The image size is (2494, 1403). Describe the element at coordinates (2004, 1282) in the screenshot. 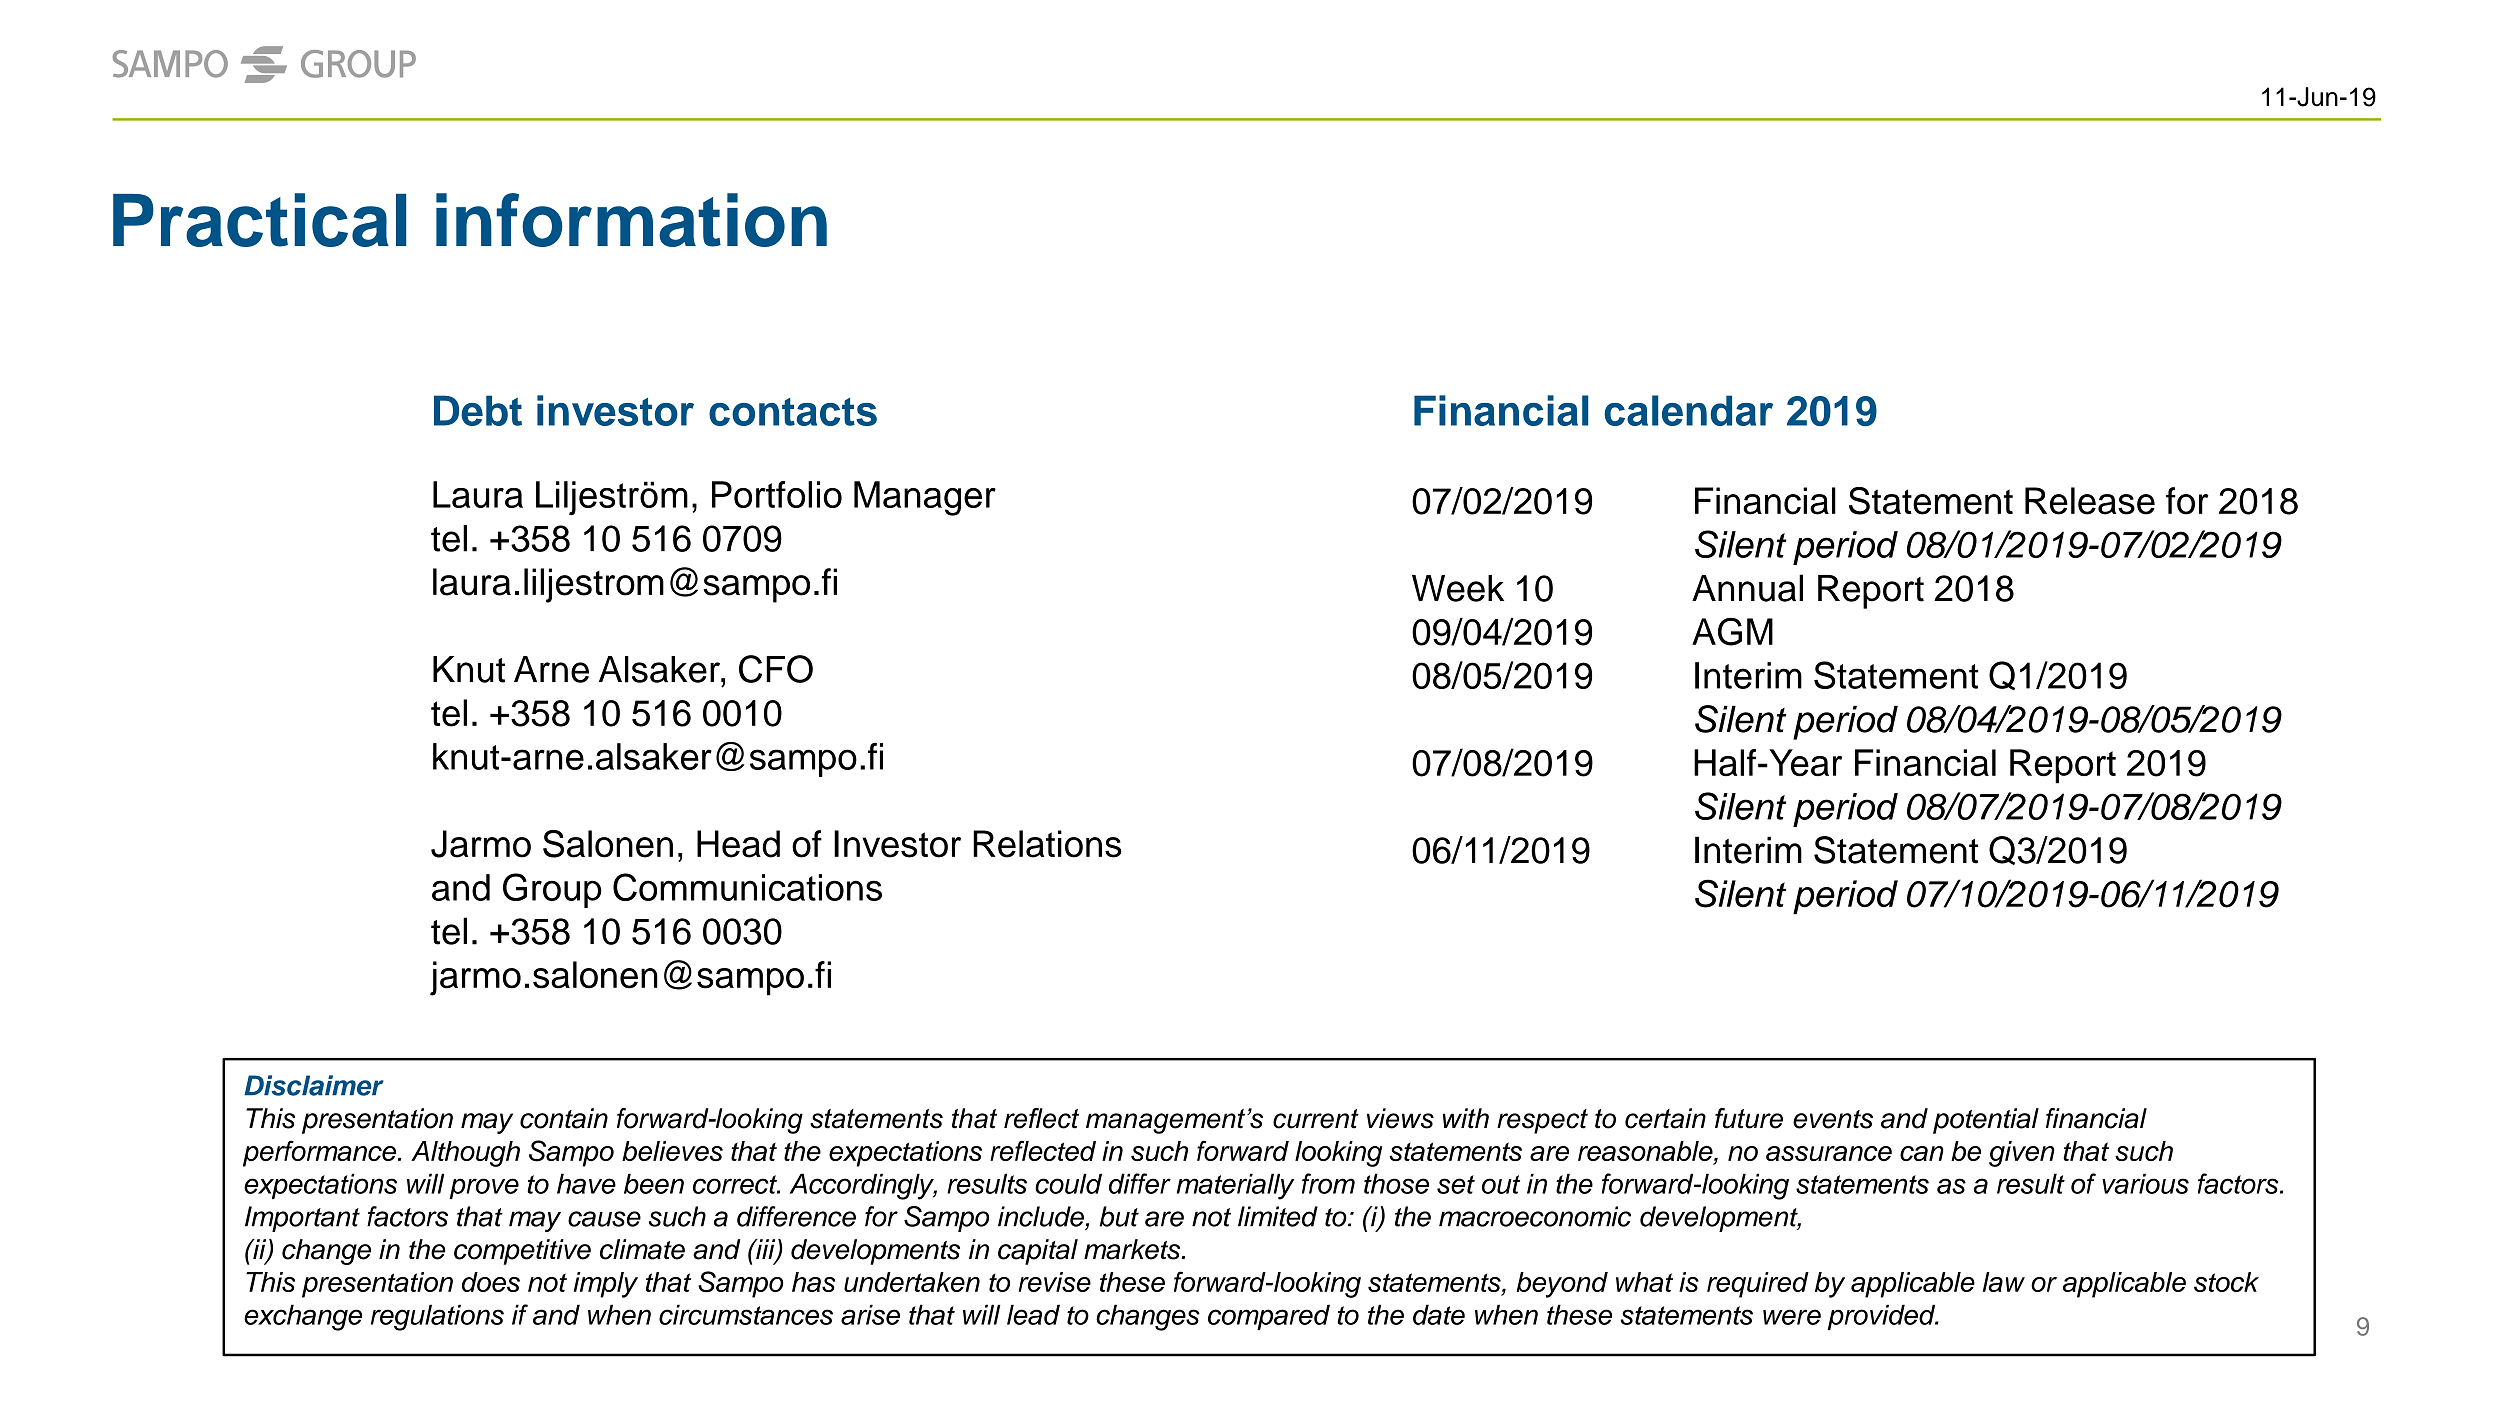

I see `law` at that location.
